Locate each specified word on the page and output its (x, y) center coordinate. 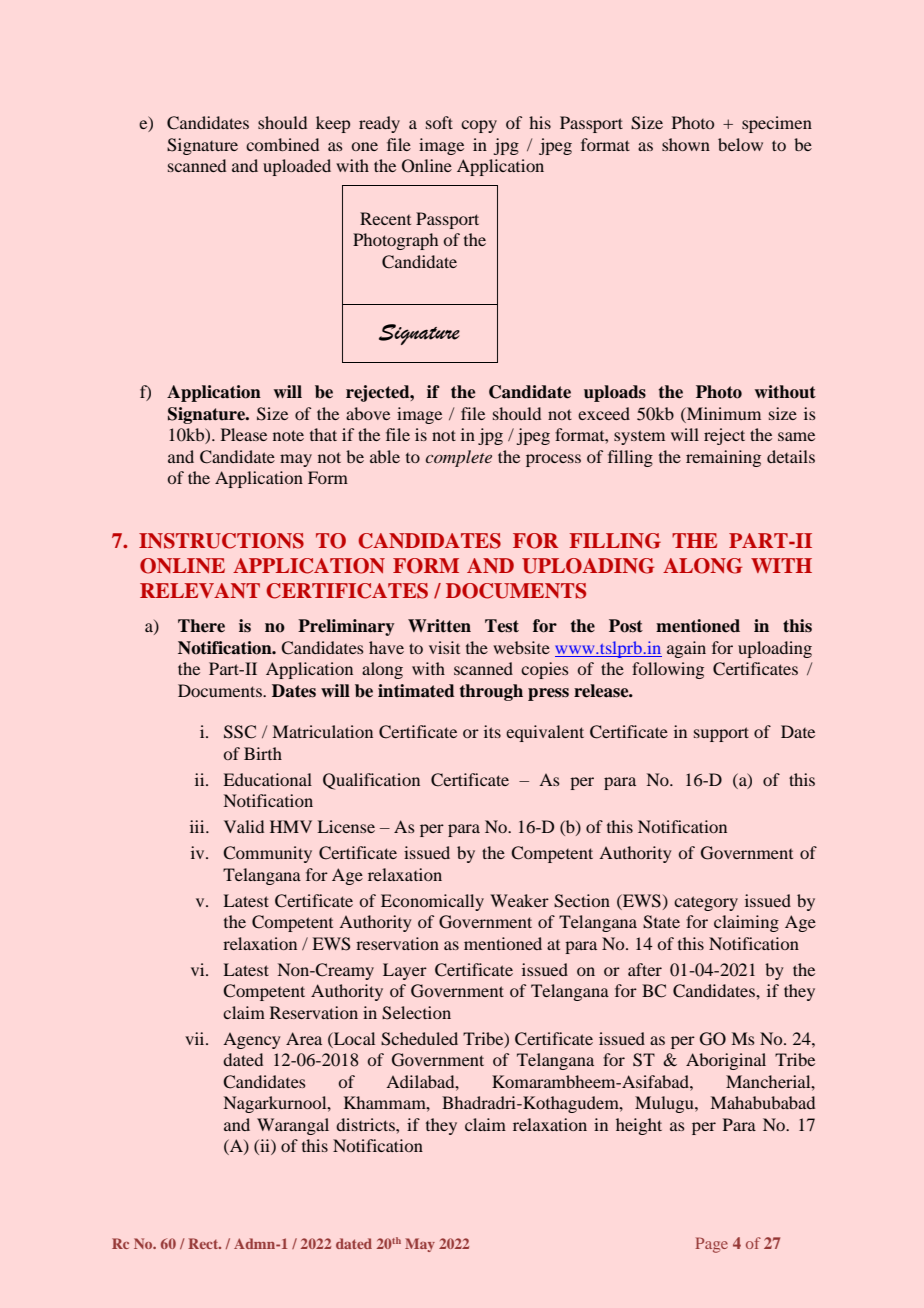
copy (479, 126)
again (686, 649)
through (491, 692)
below (740, 144)
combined (282, 144)
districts (366, 1124)
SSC (240, 732)
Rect (204, 1243)
